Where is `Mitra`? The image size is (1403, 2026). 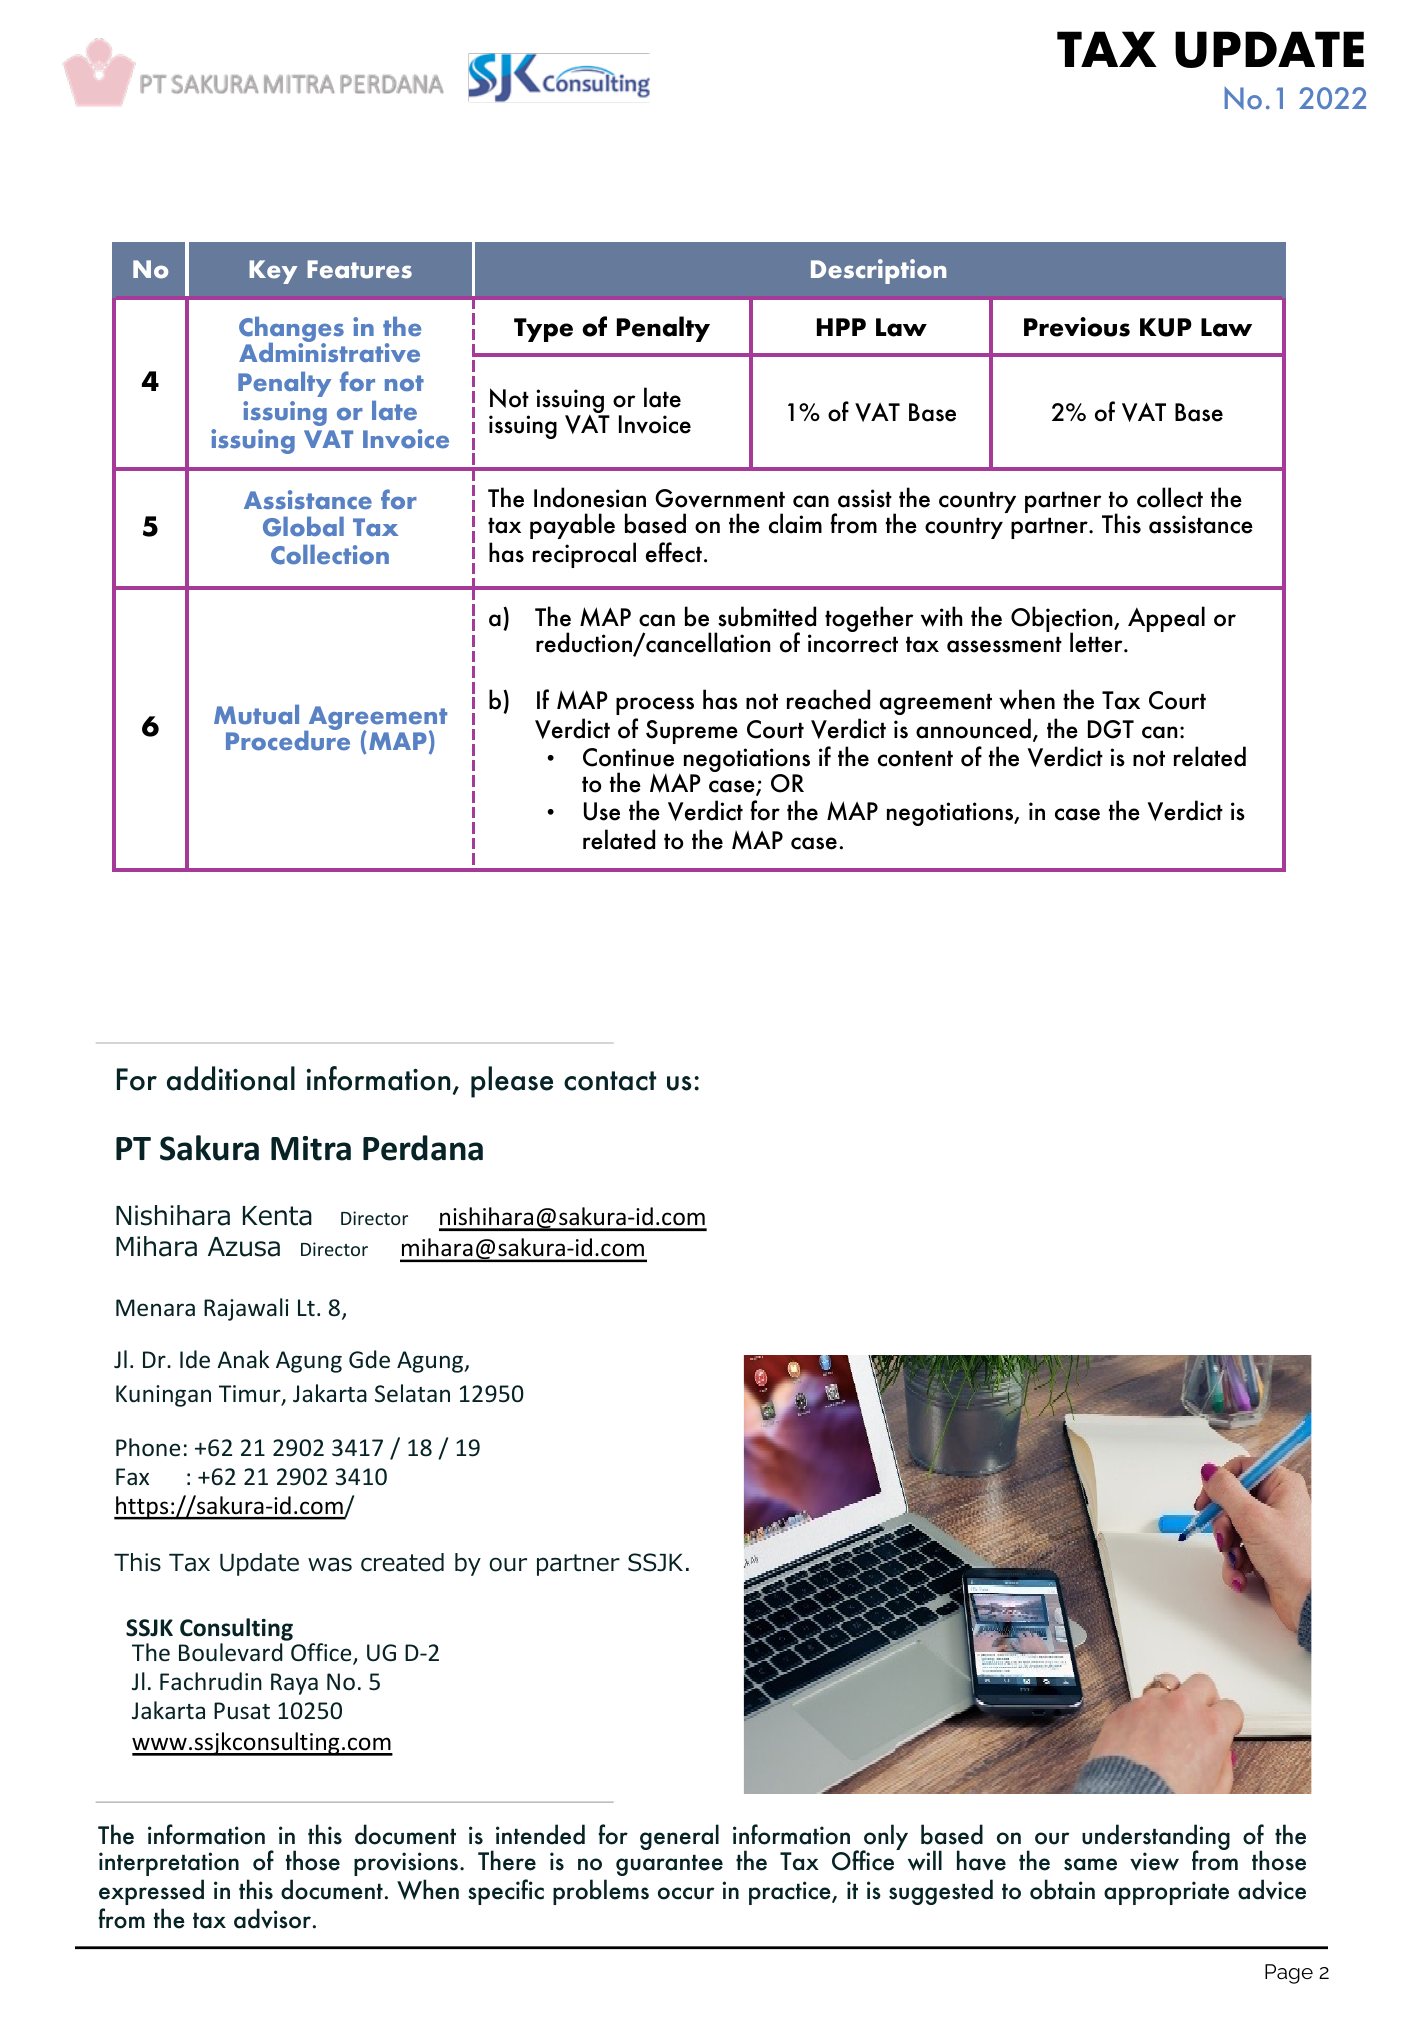
Mitra is located at coordinates (311, 1148).
